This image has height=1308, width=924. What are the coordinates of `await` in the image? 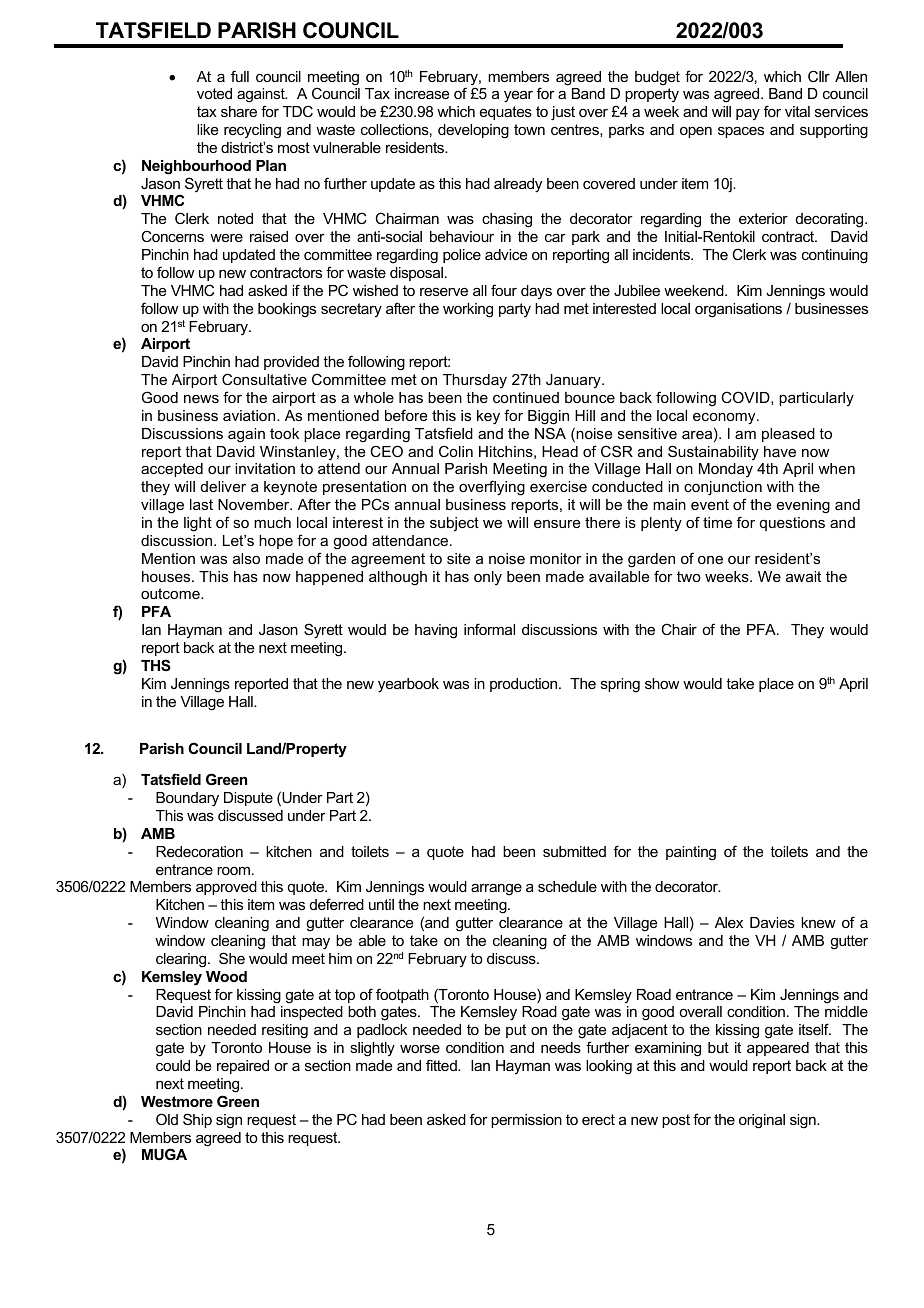 It's located at (803, 576).
